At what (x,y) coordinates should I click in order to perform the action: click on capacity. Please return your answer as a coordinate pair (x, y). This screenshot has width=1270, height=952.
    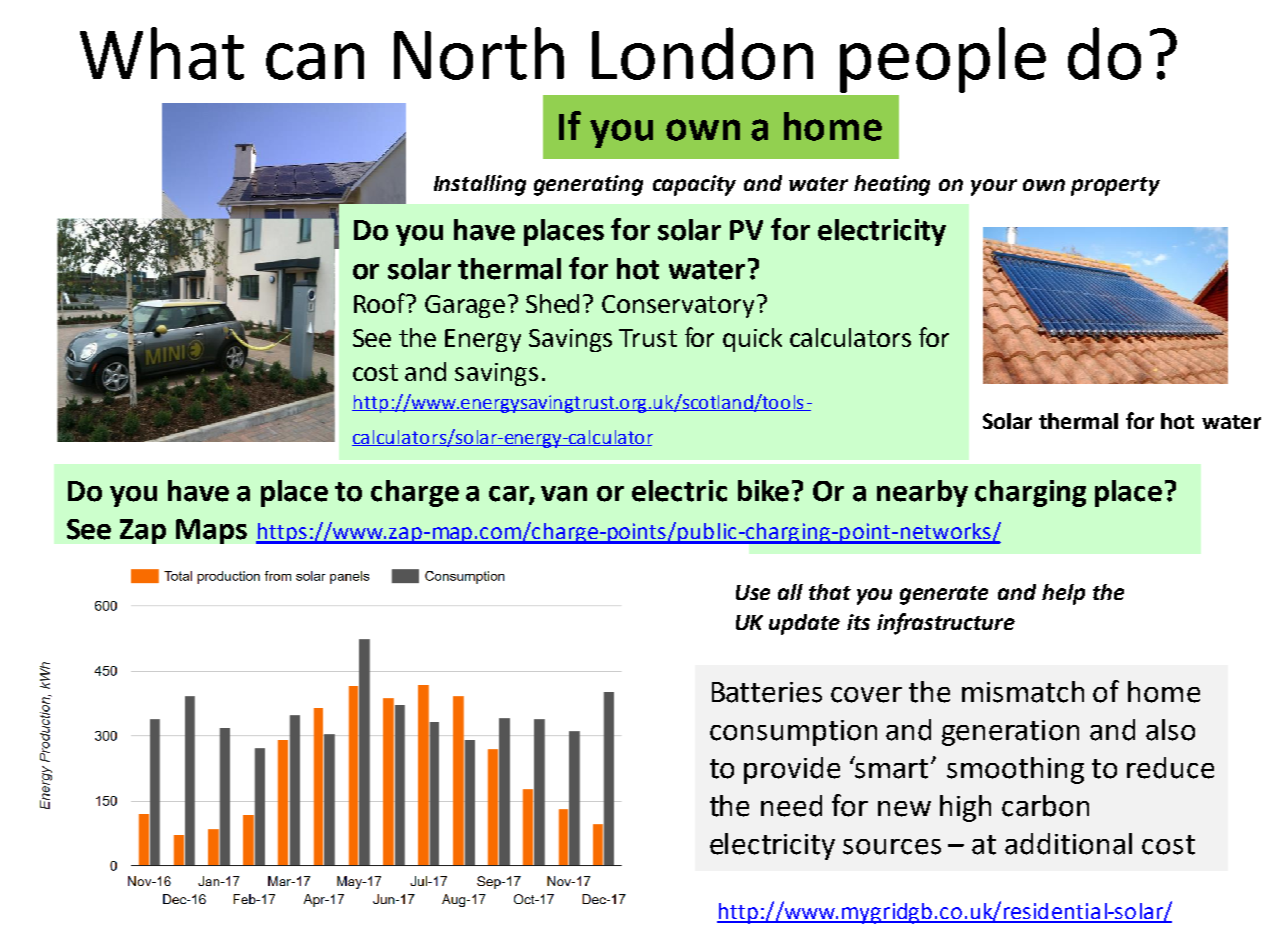
    Looking at the image, I should click on (694, 185).
